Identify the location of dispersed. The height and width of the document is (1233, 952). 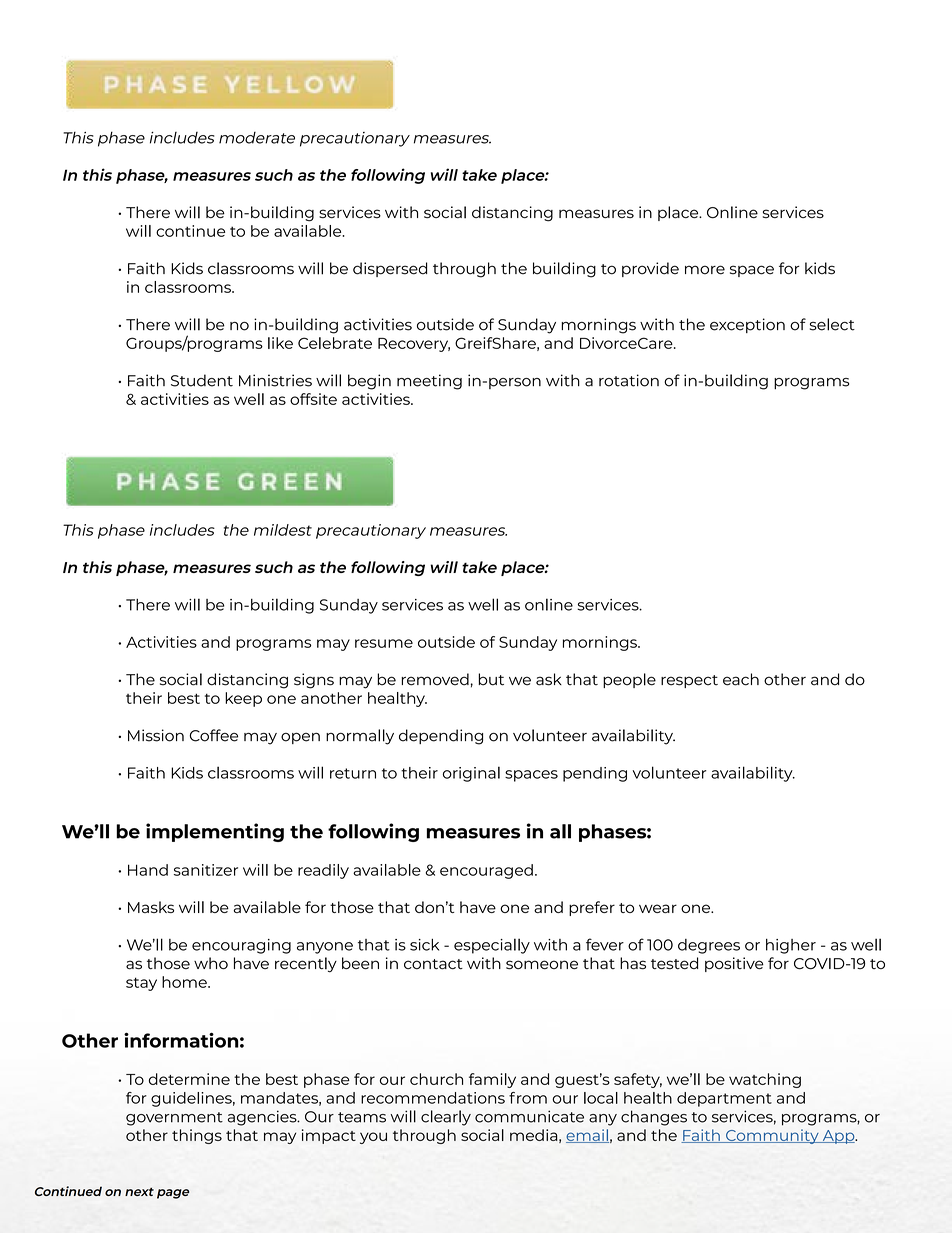
(390, 269).
